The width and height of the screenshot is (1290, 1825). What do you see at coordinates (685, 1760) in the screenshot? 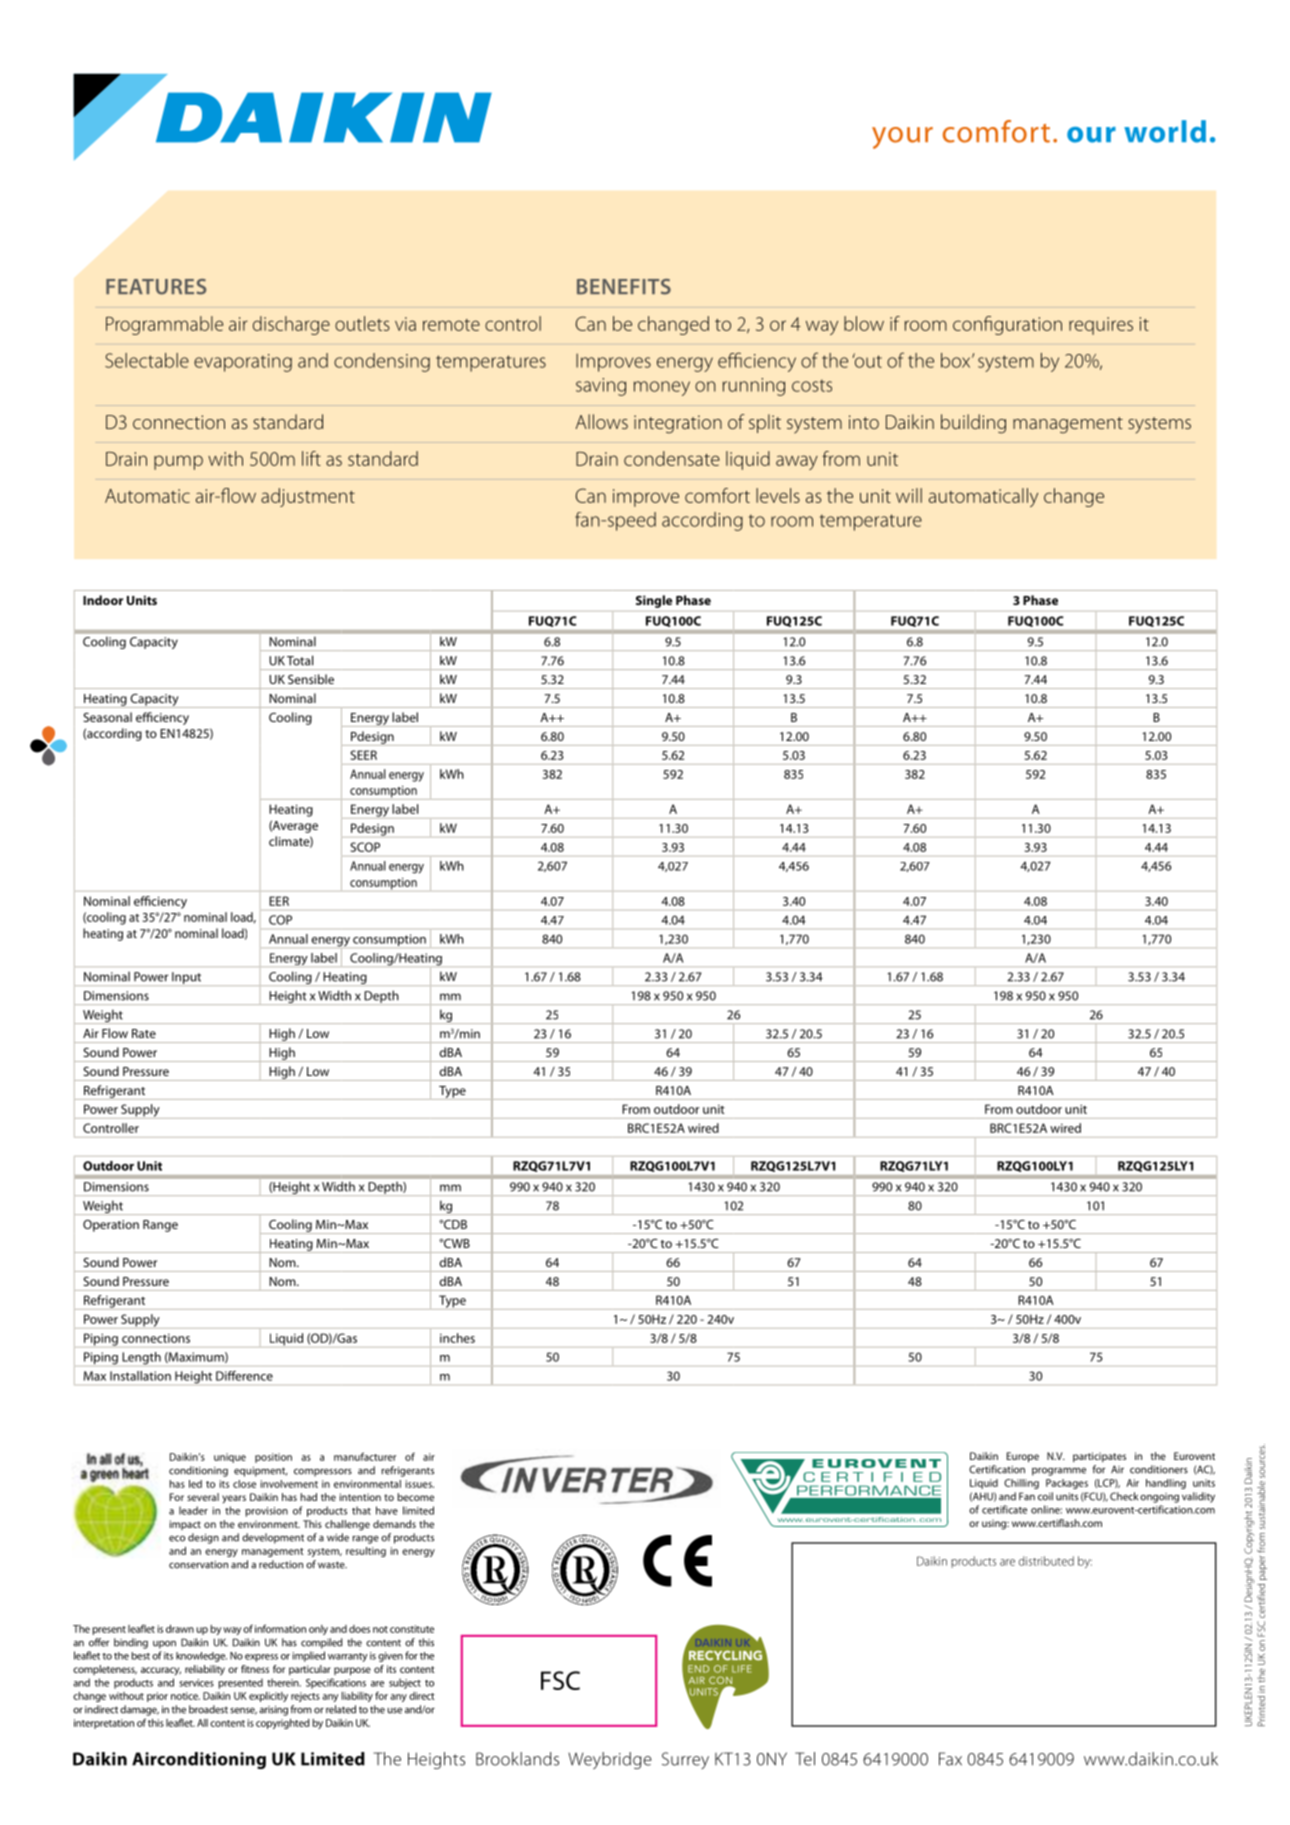
I see `Surrey` at bounding box center [685, 1760].
